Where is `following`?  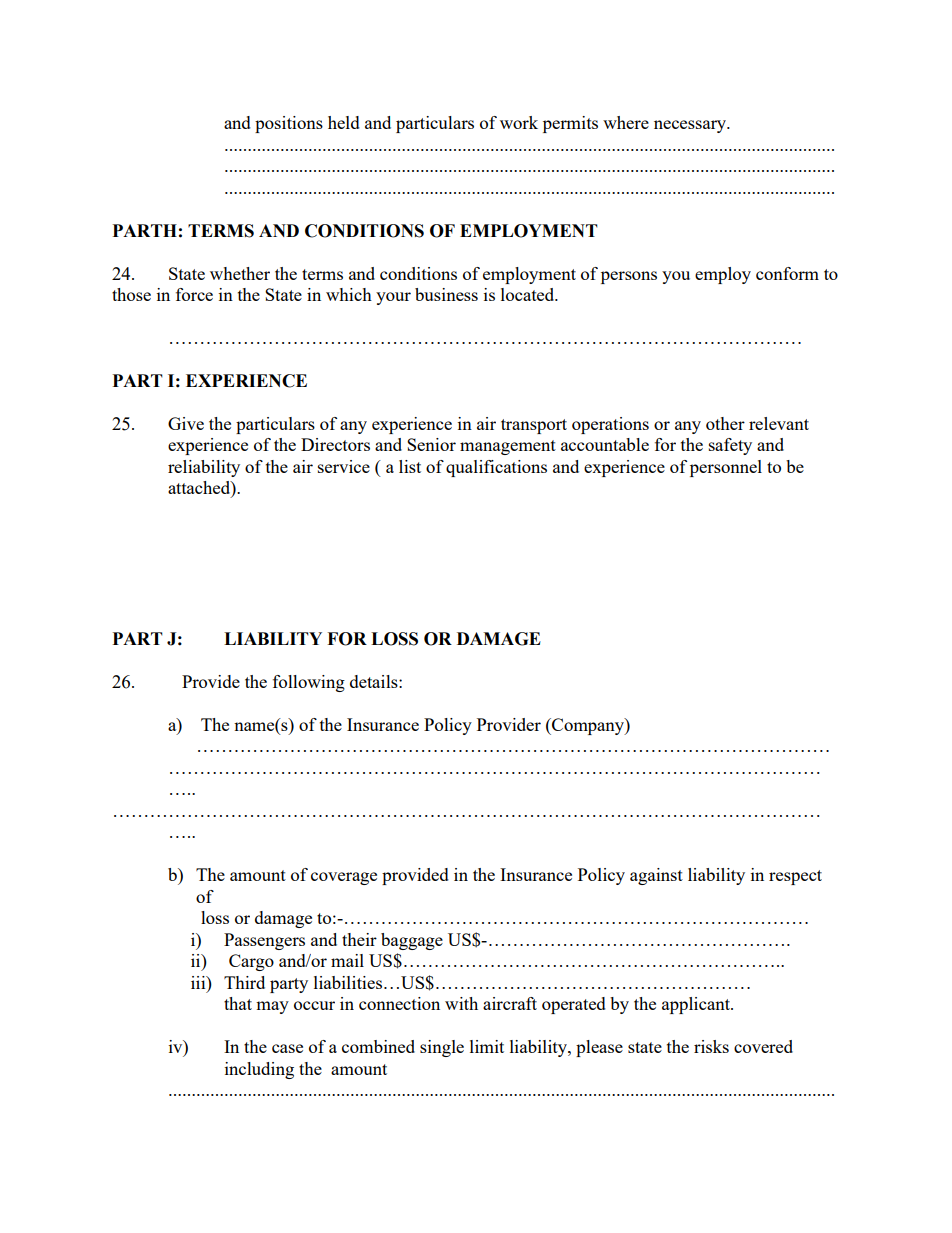
following is located at coordinates (309, 683).
